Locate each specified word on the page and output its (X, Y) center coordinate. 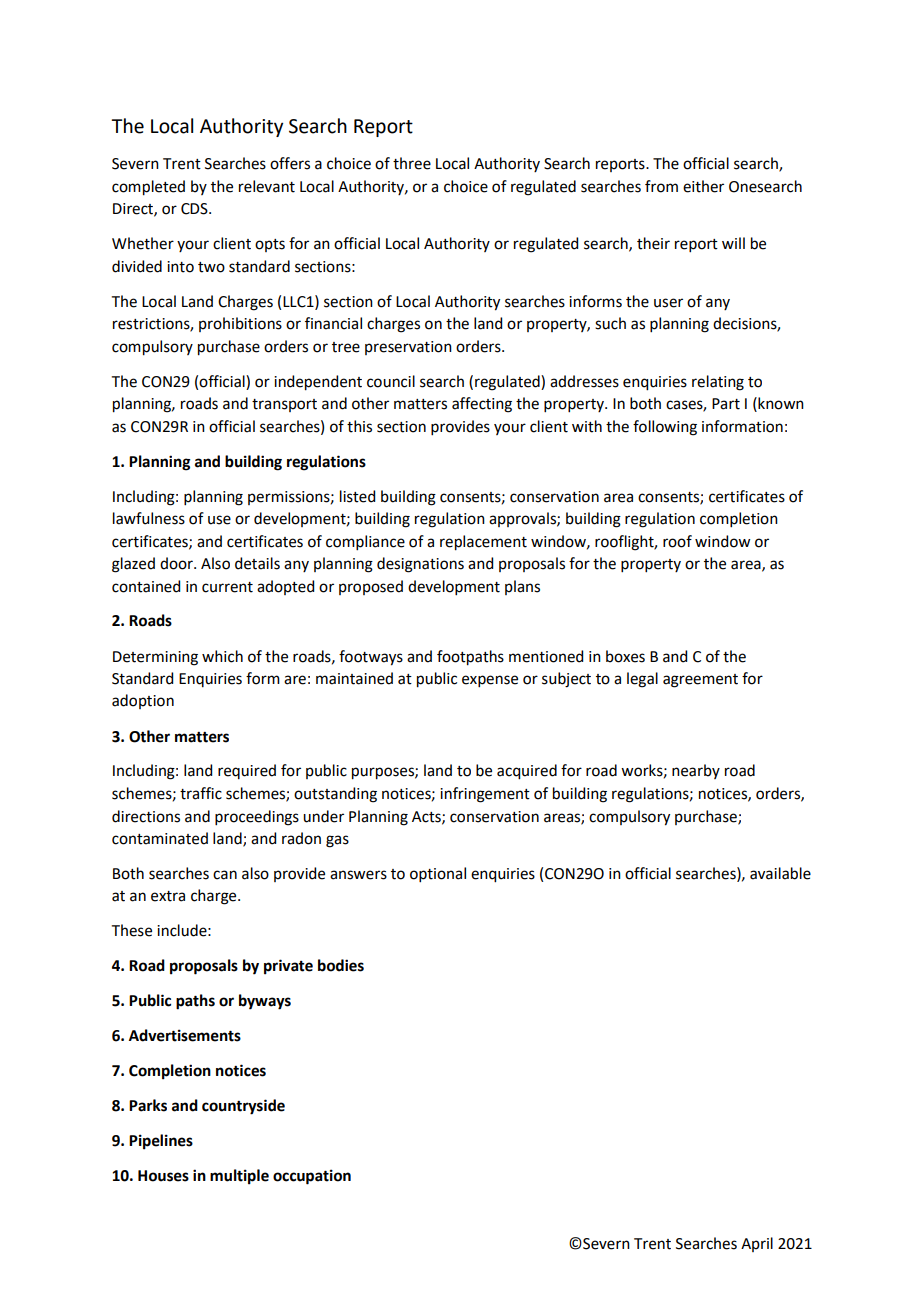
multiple (239, 1177)
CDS (195, 209)
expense (490, 681)
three (412, 163)
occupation (312, 1177)
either (703, 186)
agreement (700, 681)
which (222, 656)
